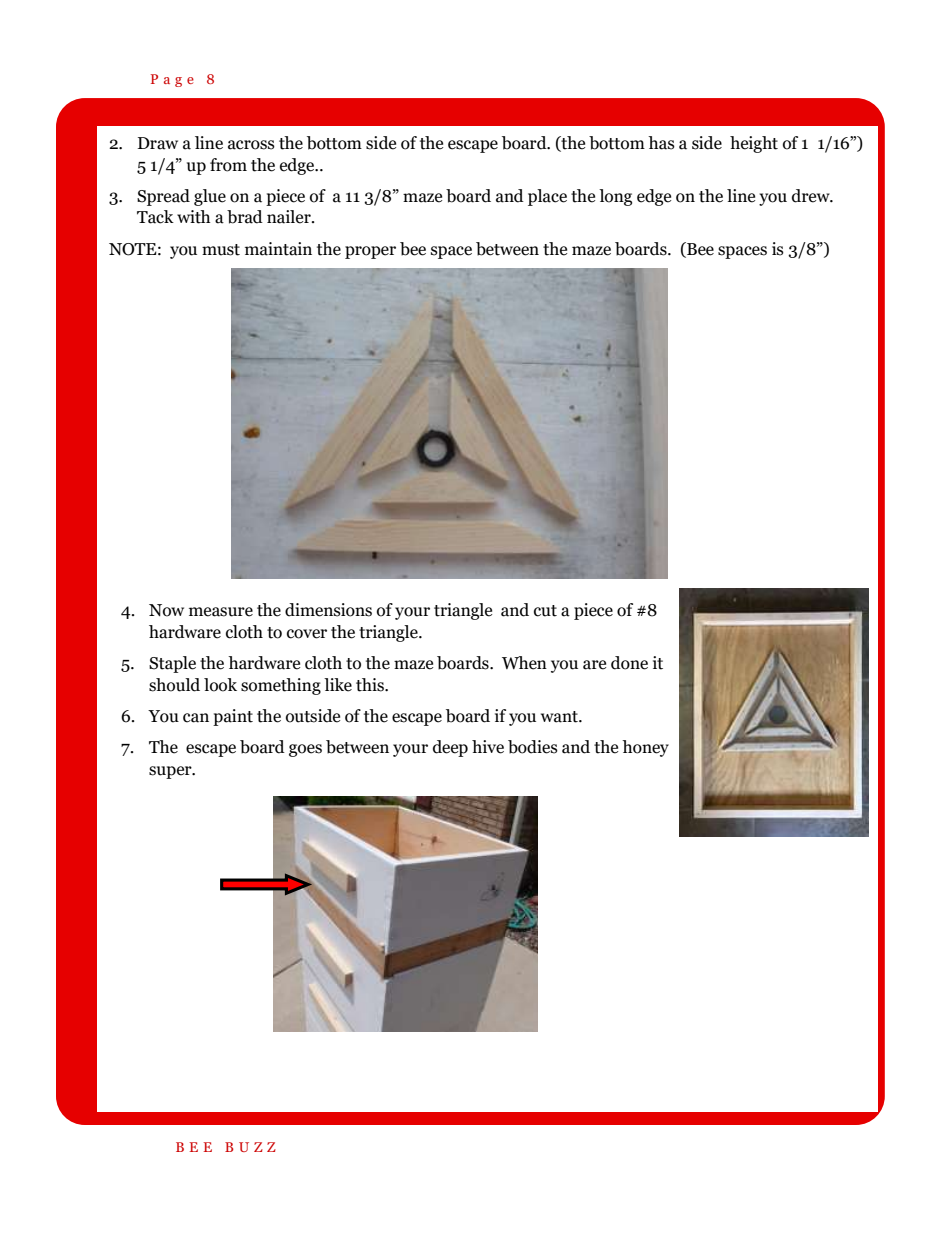 This document has width=952, height=1233. Describe the element at coordinates (228, 165) in the document. I see `from` at that location.
